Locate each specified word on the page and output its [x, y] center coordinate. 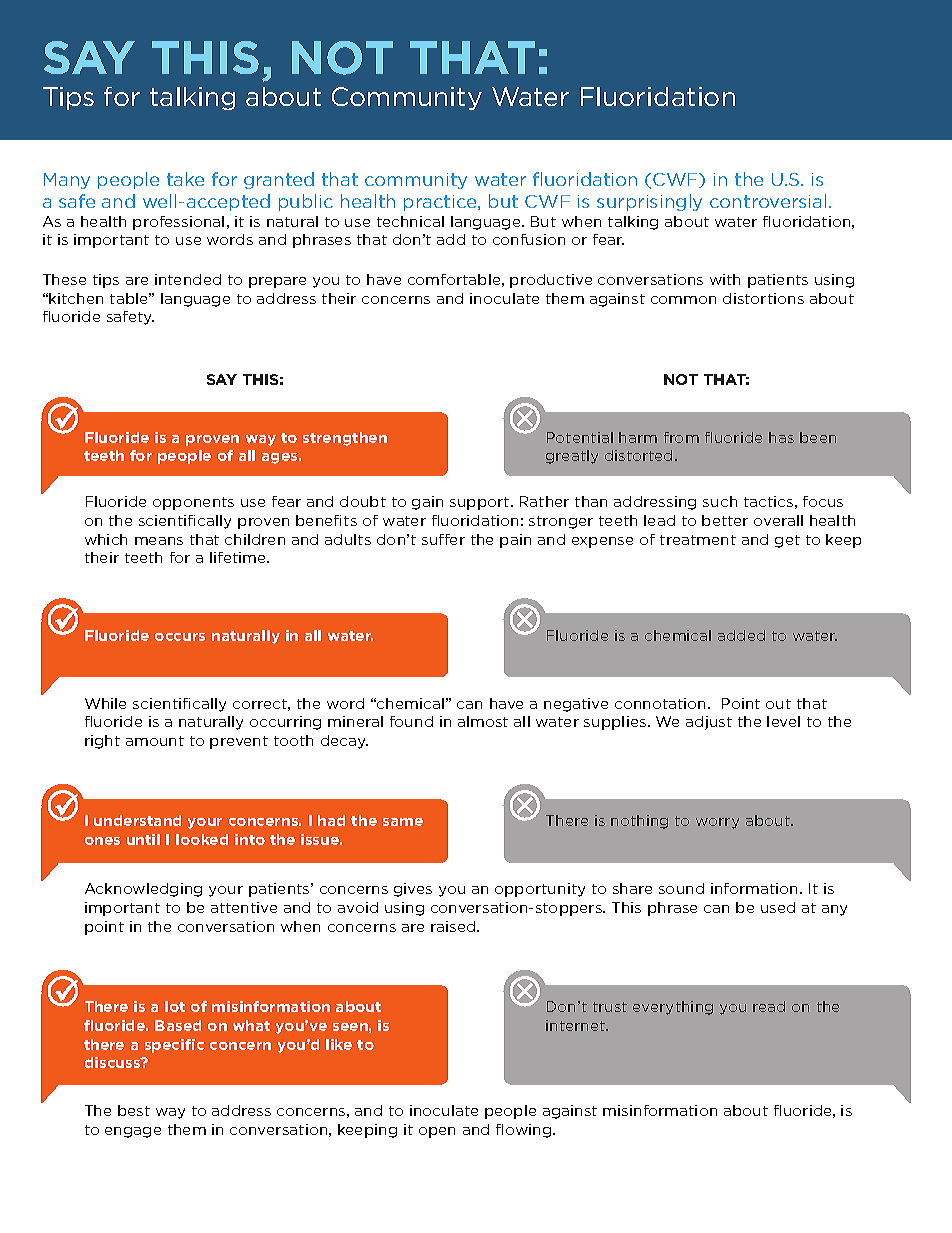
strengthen [345, 439]
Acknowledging [143, 890]
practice [441, 203]
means [159, 541]
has [781, 437]
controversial [768, 201]
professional [178, 223]
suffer [443, 539]
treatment [698, 540]
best [134, 1110]
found [411, 721]
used [778, 907]
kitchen [76, 298]
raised [454, 926]
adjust [709, 723]
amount [155, 741]
